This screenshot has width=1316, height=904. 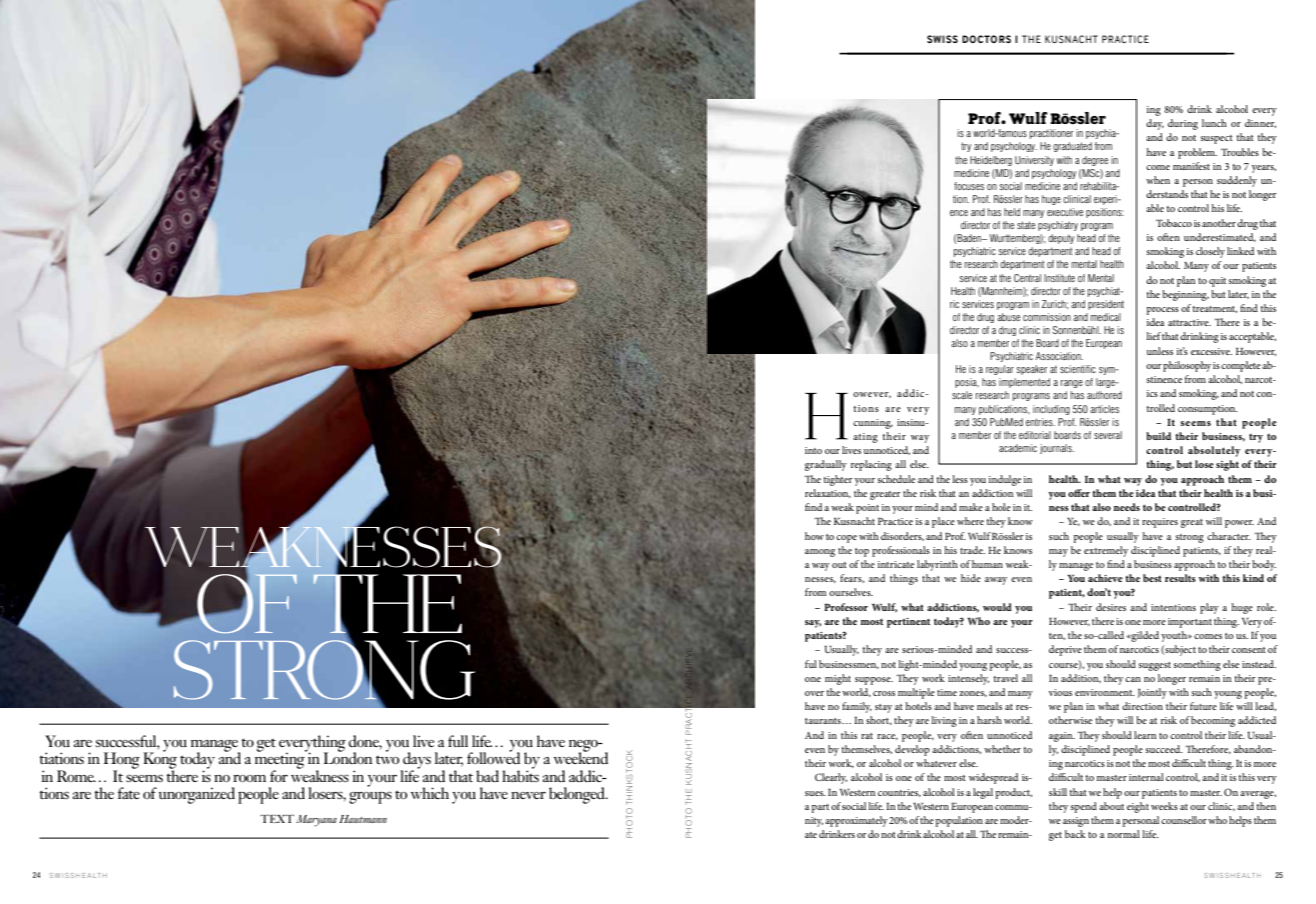 I want to click on during, so click(x=1183, y=124).
